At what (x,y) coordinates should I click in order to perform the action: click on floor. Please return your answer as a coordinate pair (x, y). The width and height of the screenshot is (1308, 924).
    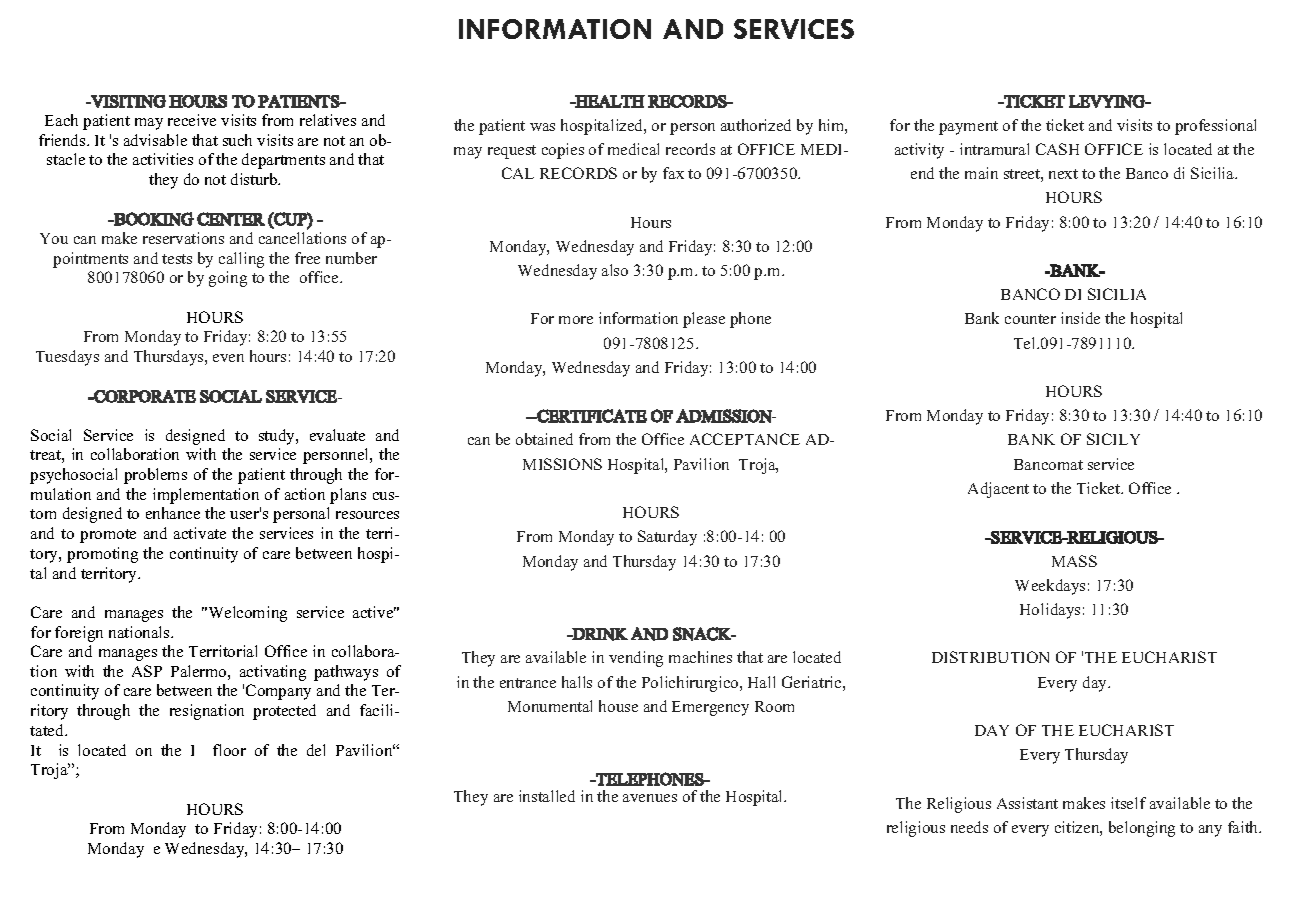
    Looking at the image, I should click on (229, 750).
